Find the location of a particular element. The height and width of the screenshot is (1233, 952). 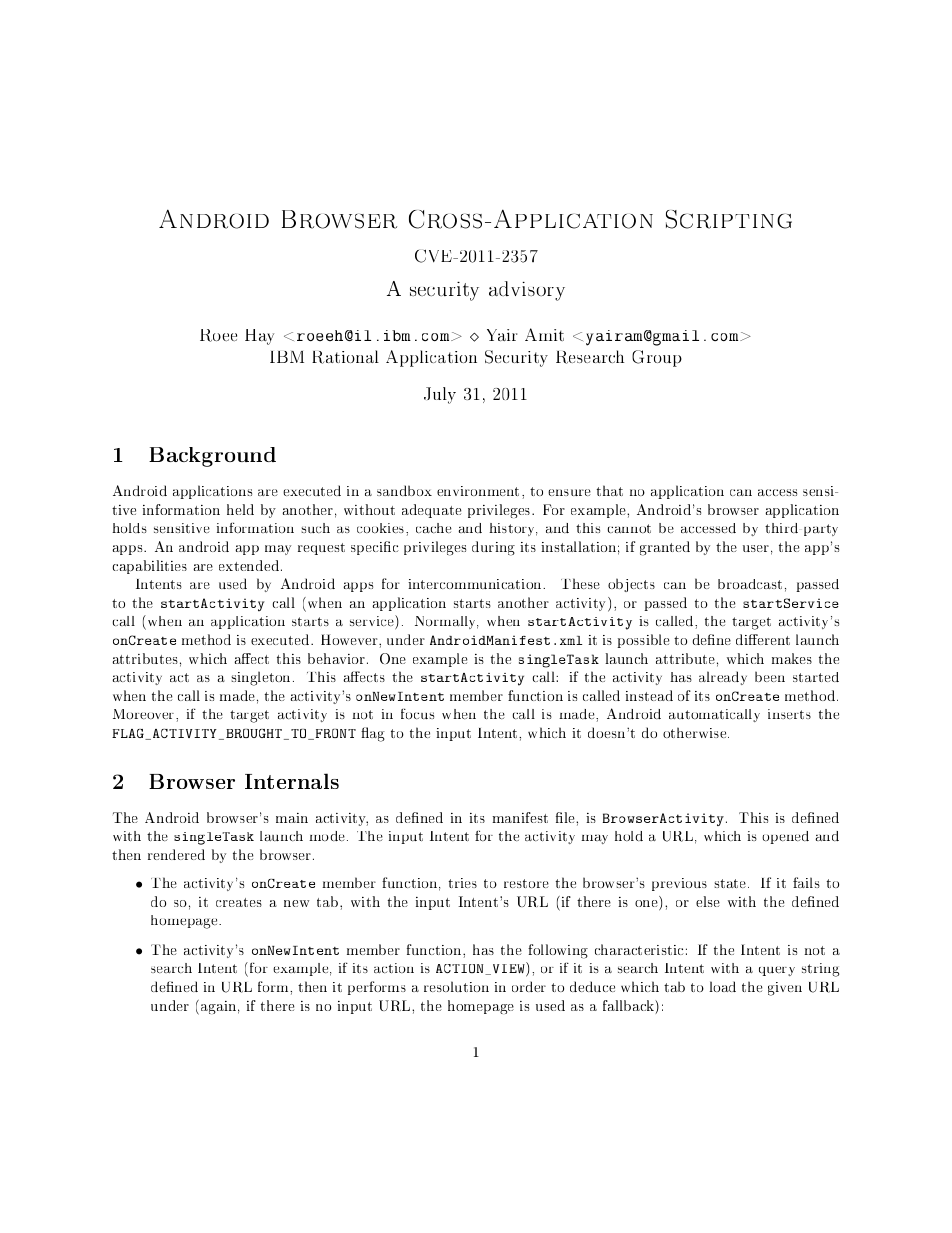

broadcast is located at coordinates (750, 584).
